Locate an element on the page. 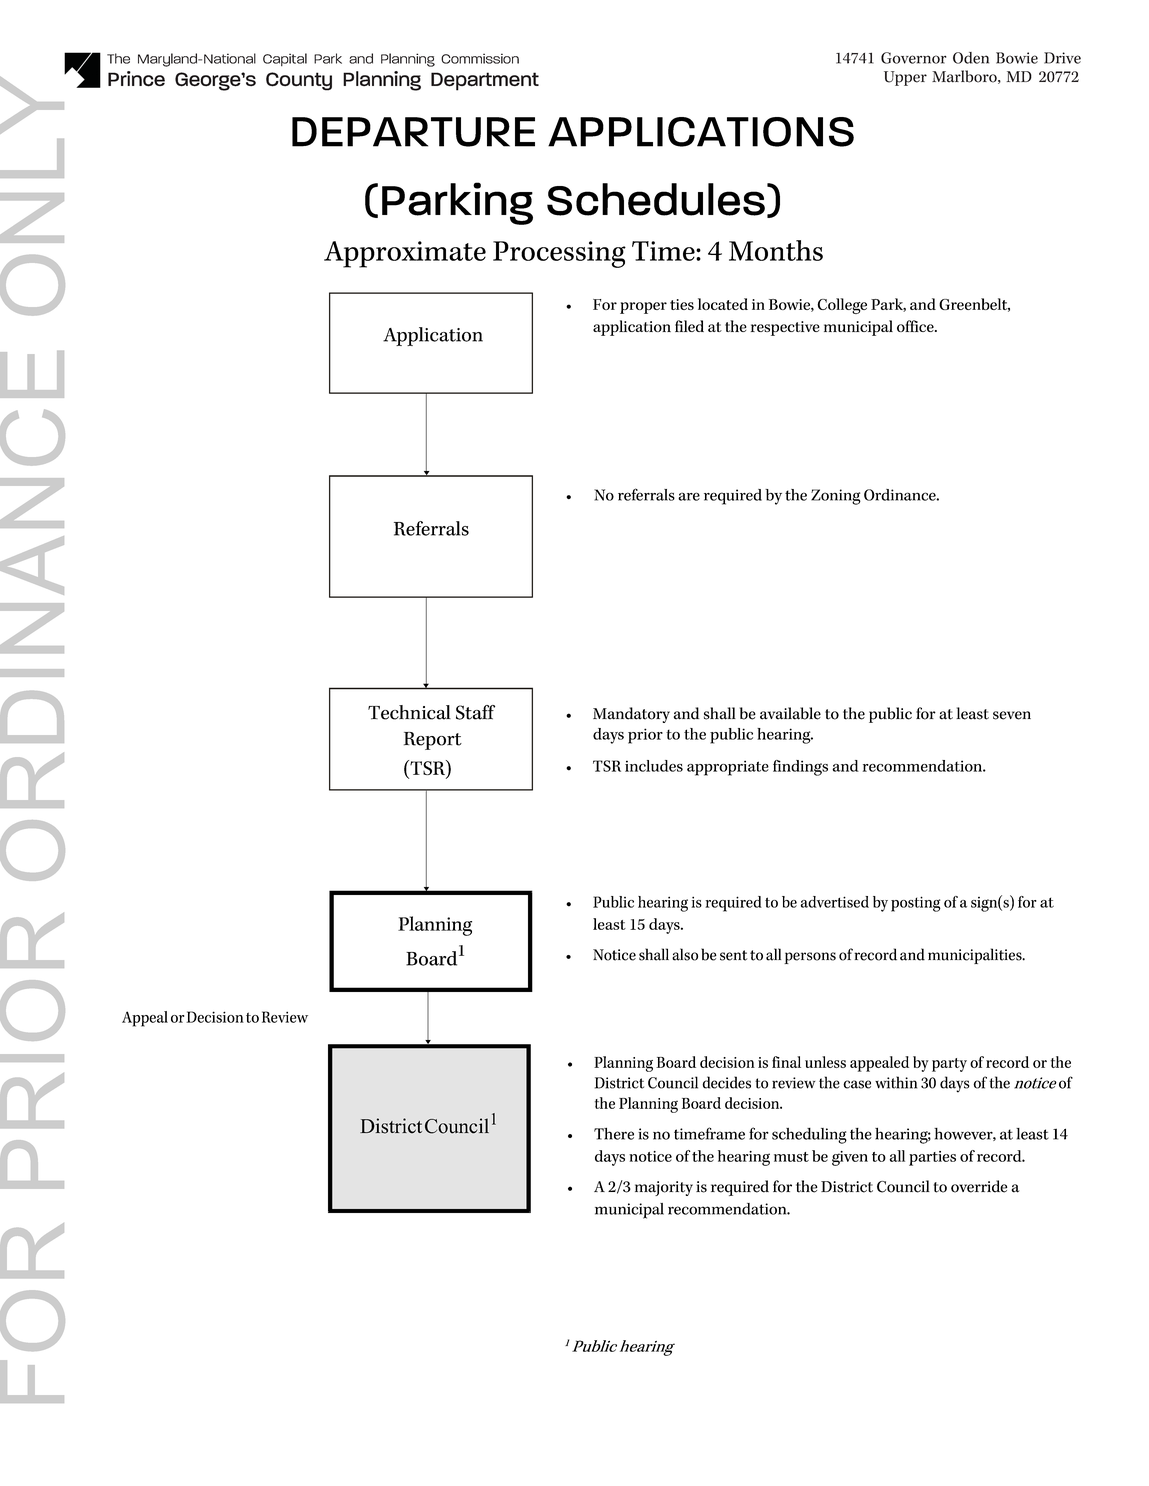 The image size is (1149, 1486). seven is located at coordinates (1012, 715).
